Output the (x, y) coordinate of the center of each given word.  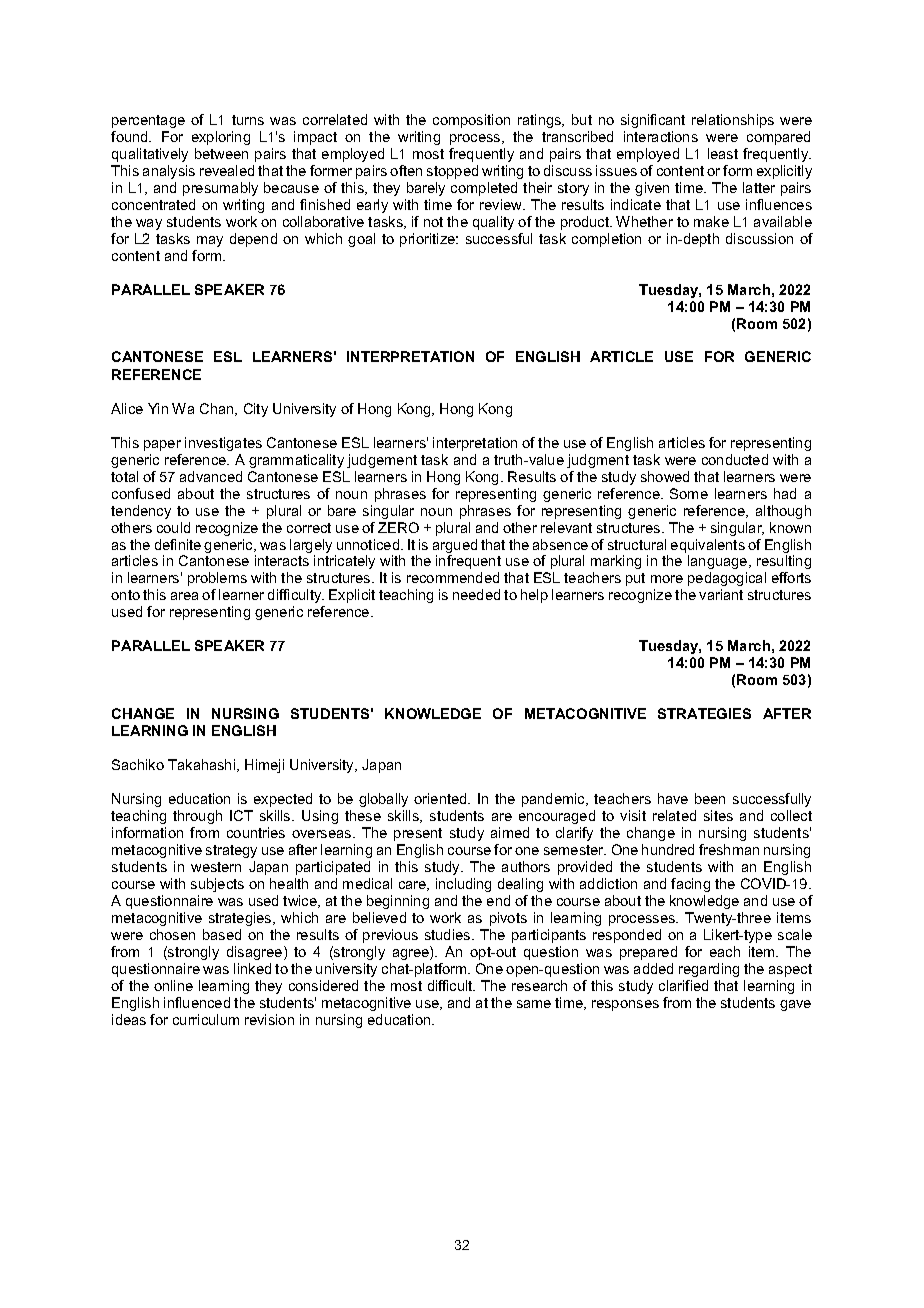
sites (718, 815)
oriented (441, 798)
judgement (382, 461)
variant (721, 594)
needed (476, 594)
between (221, 153)
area (184, 596)
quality (493, 223)
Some (689, 493)
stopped (452, 172)
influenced (197, 1002)
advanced (211, 476)
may (210, 241)
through (197, 817)
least (723, 153)
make (711, 221)
